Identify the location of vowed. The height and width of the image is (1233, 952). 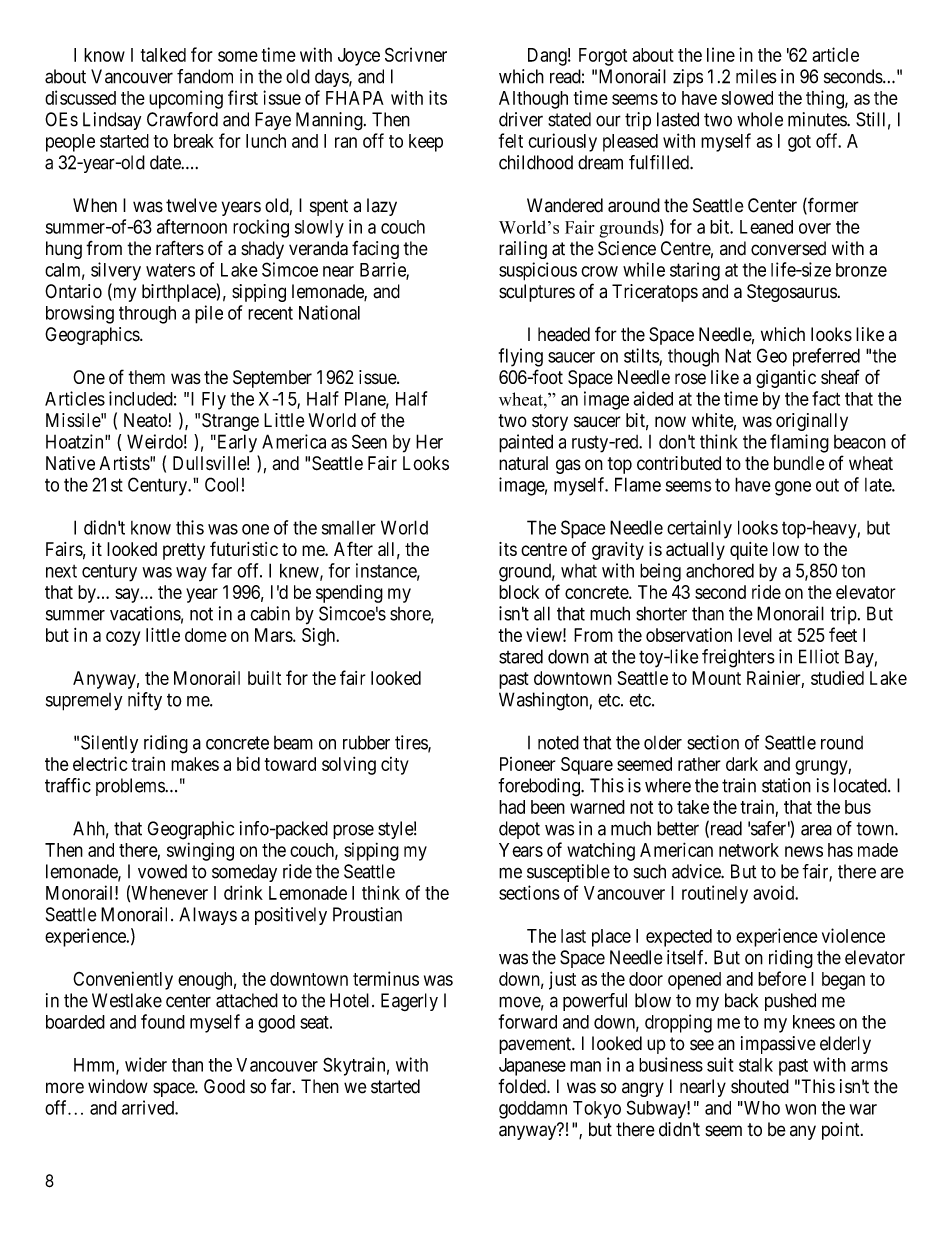
(162, 871).
